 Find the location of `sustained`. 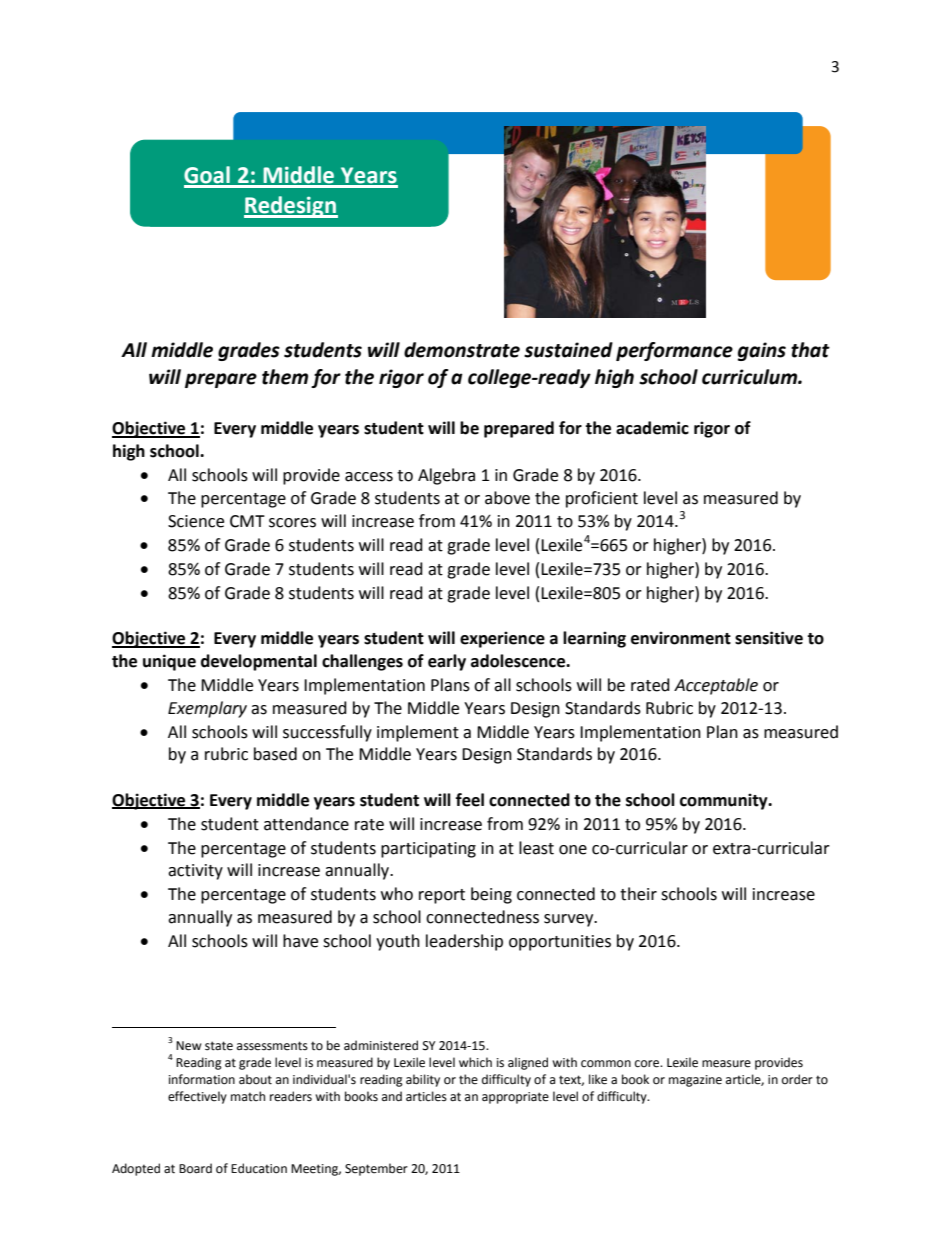

sustained is located at coordinates (568, 350).
